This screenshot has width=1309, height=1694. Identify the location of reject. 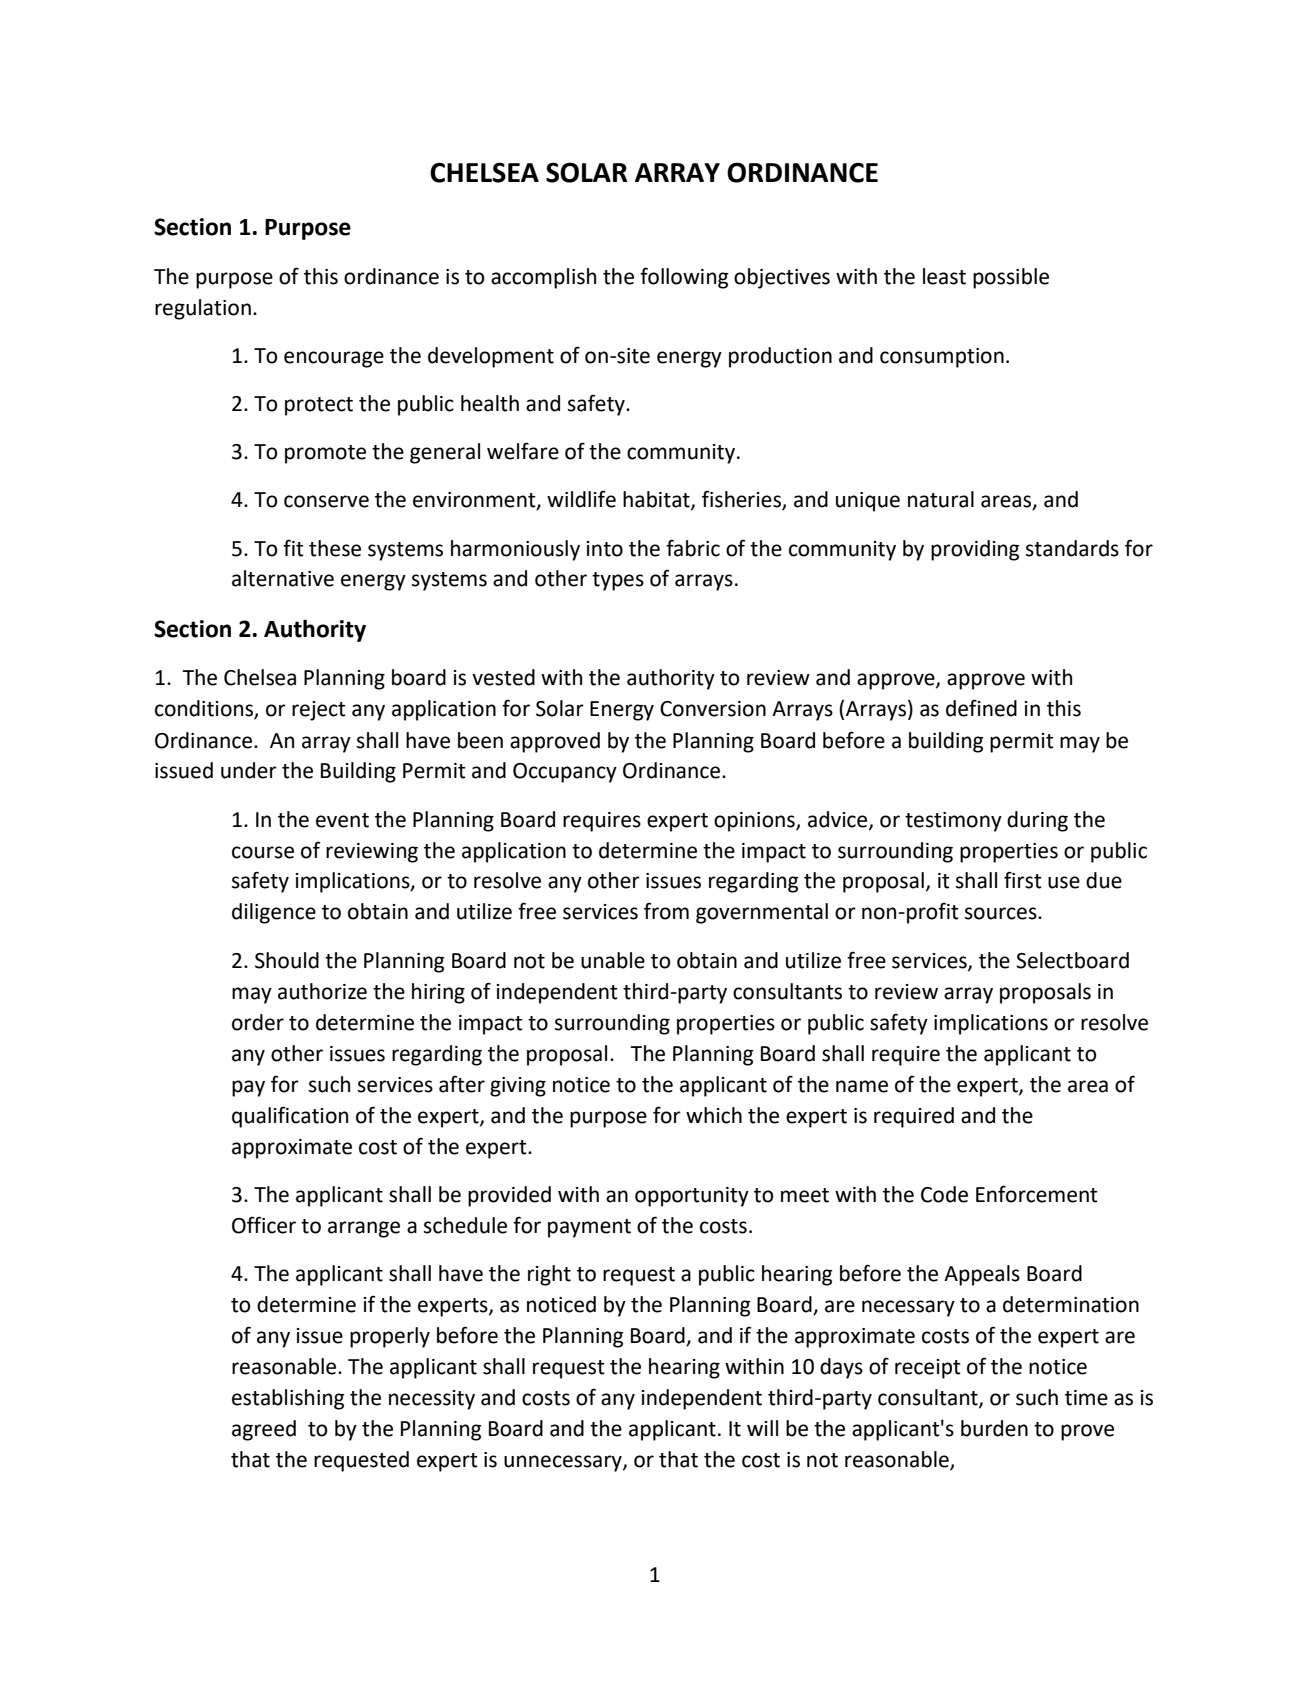
(319, 711).
